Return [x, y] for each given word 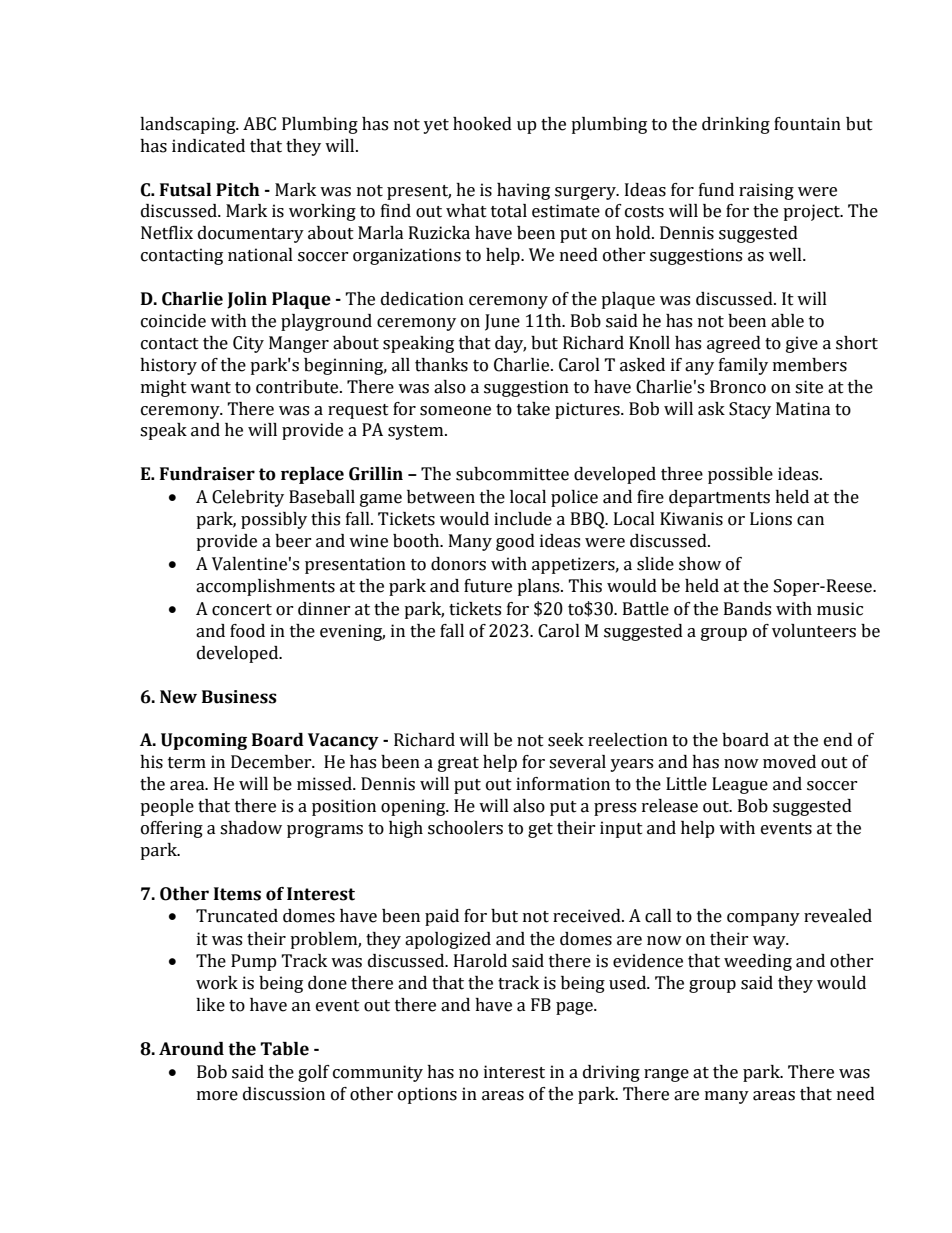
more [217, 1096]
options [427, 1095]
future [488, 586]
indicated [208, 146]
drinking [736, 125]
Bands [747, 609]
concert [242, 610]
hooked [482, 124]
